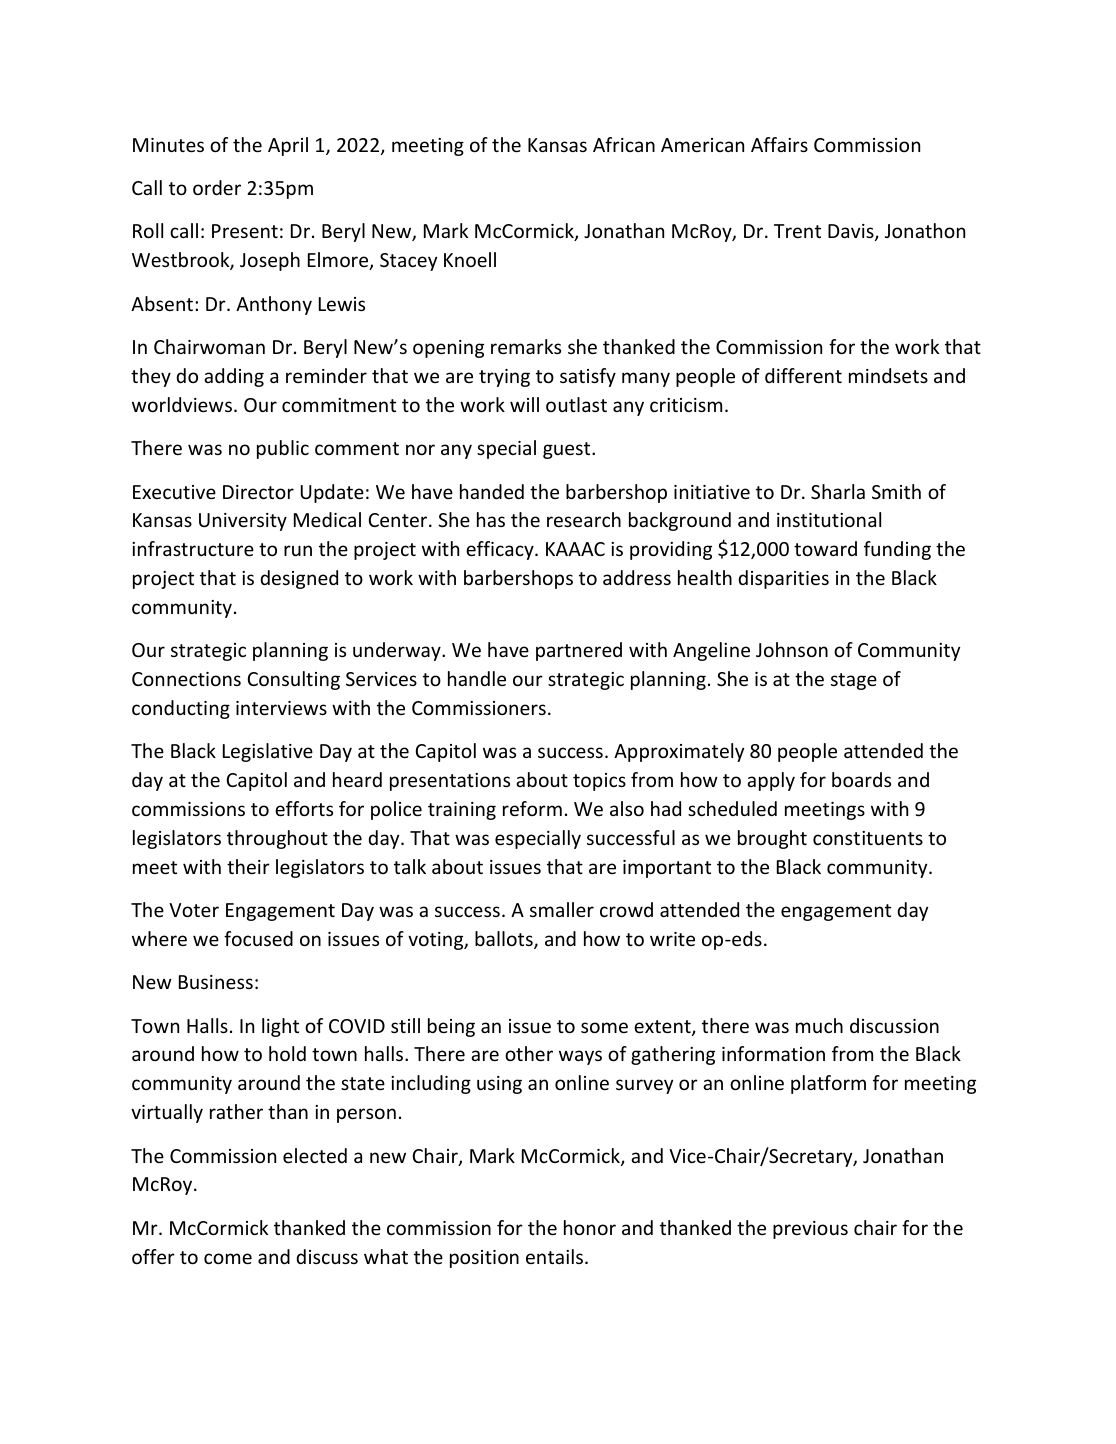 The height and width of the screenshot is (1444, 1116). Describe the element at coordinates (554, 1256) in the screenshot. I see `entails` at that location.
